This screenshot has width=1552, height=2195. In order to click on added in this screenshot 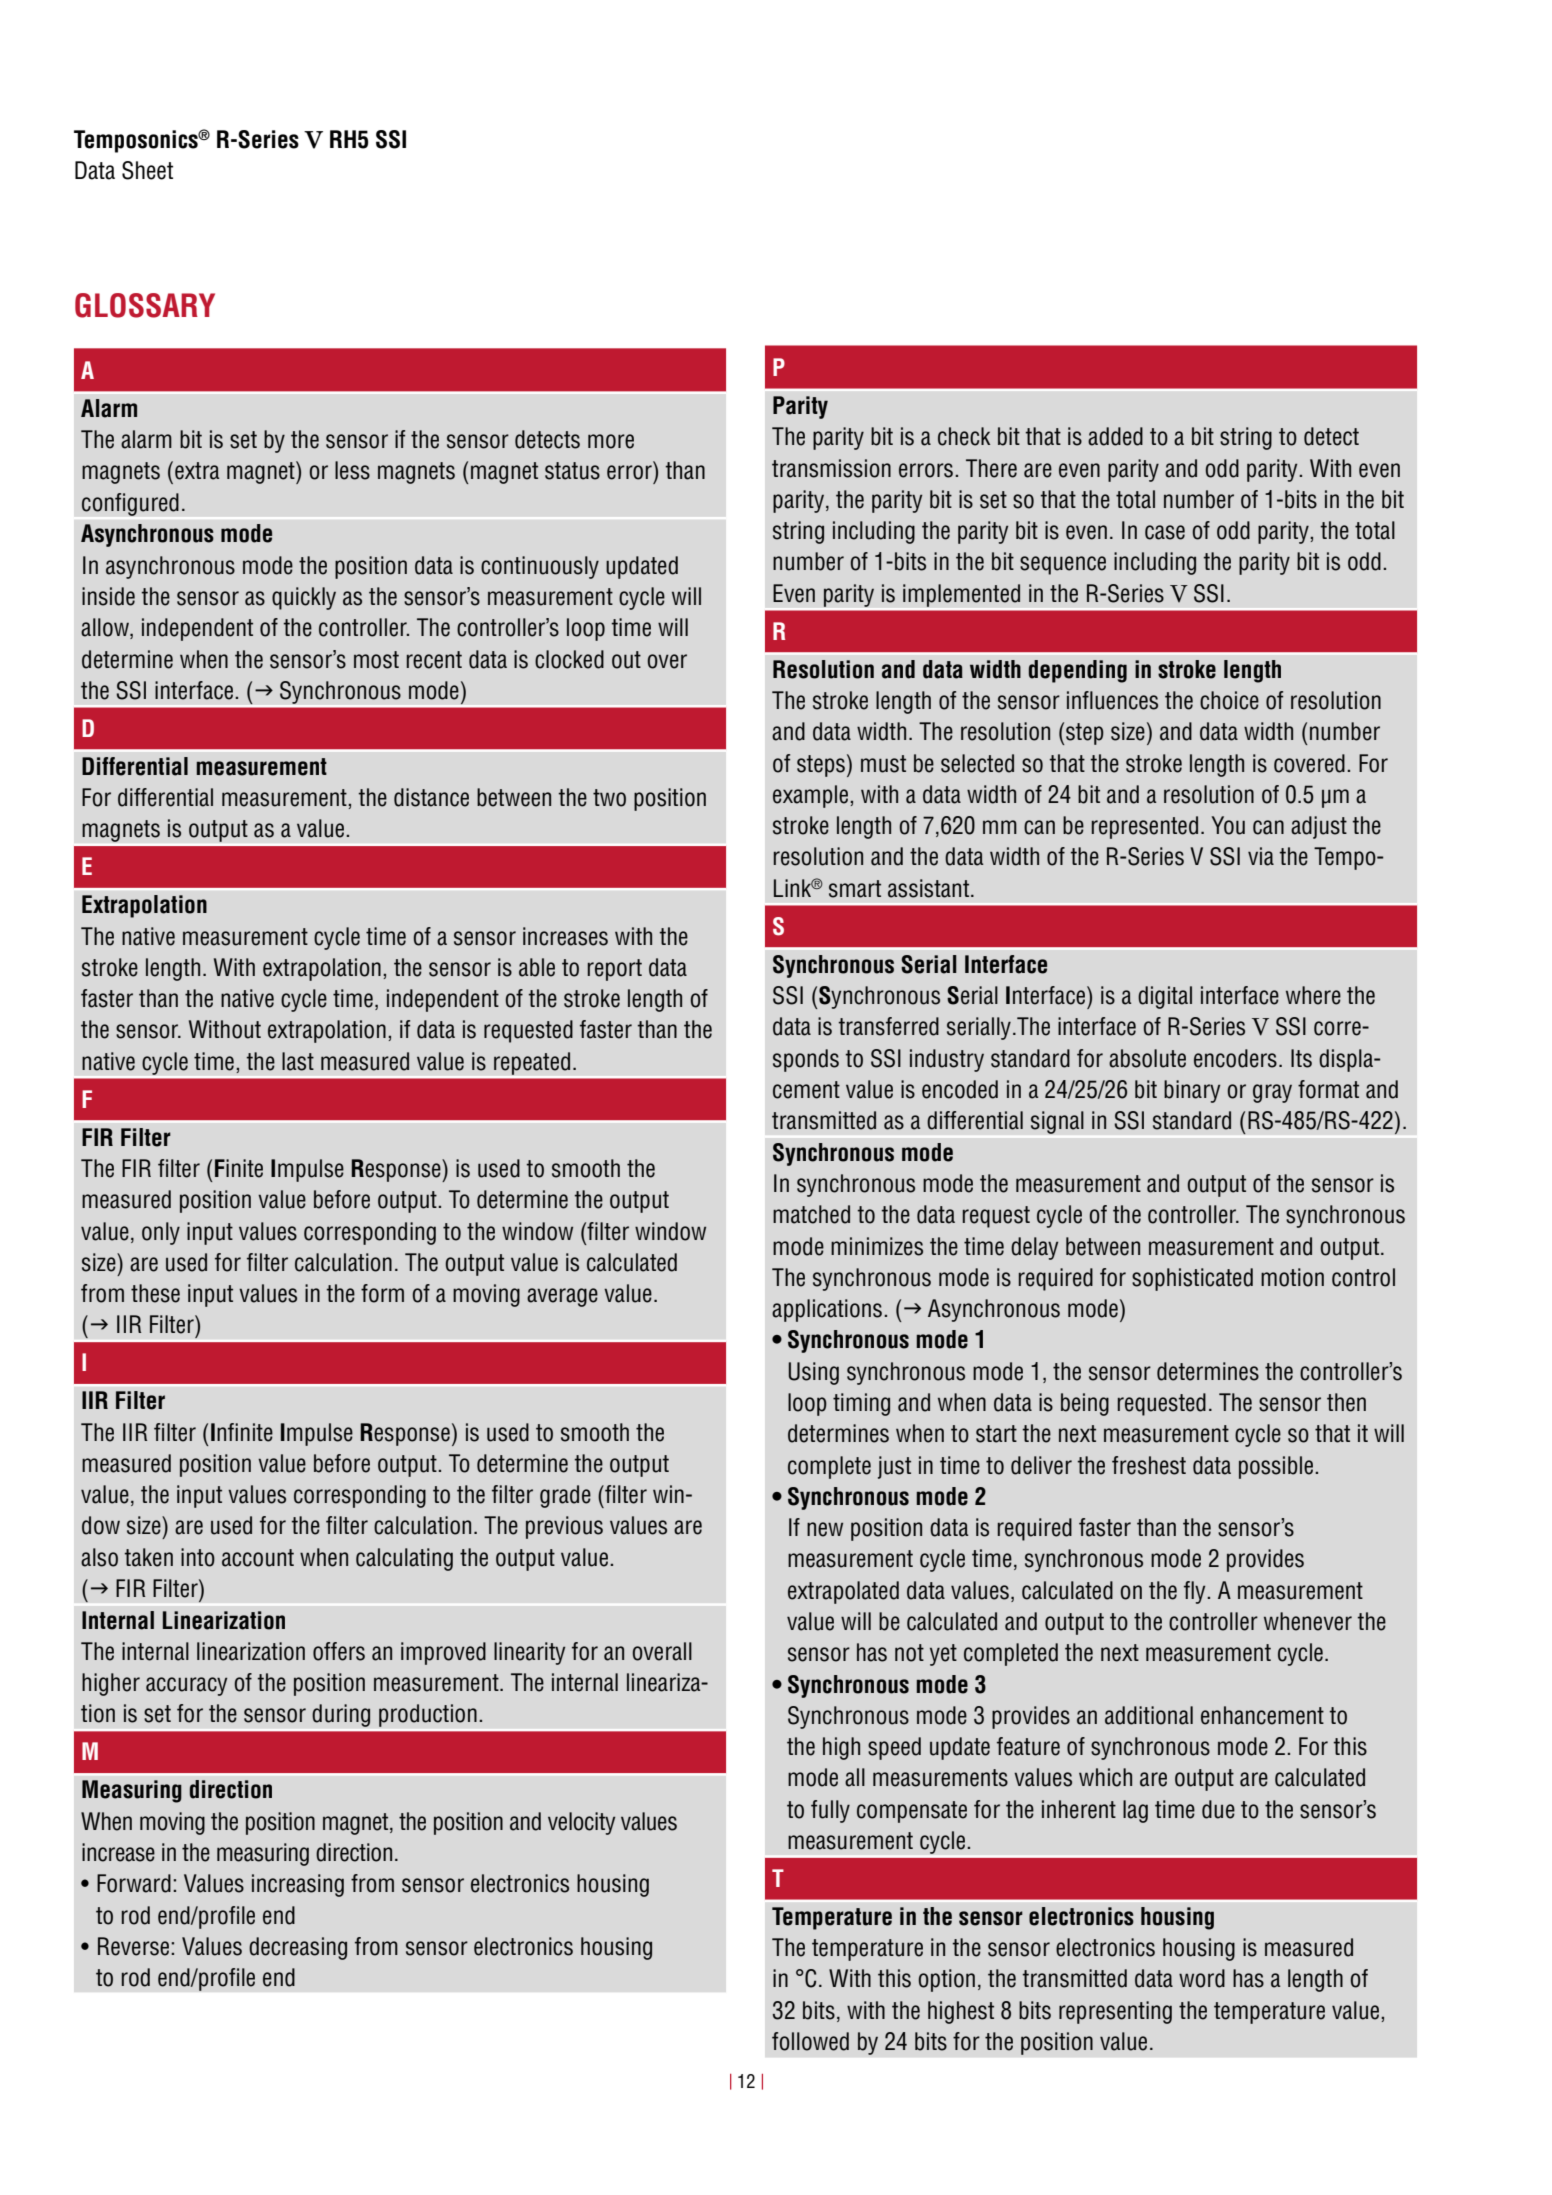, I will do `click(1115, 436)`.
